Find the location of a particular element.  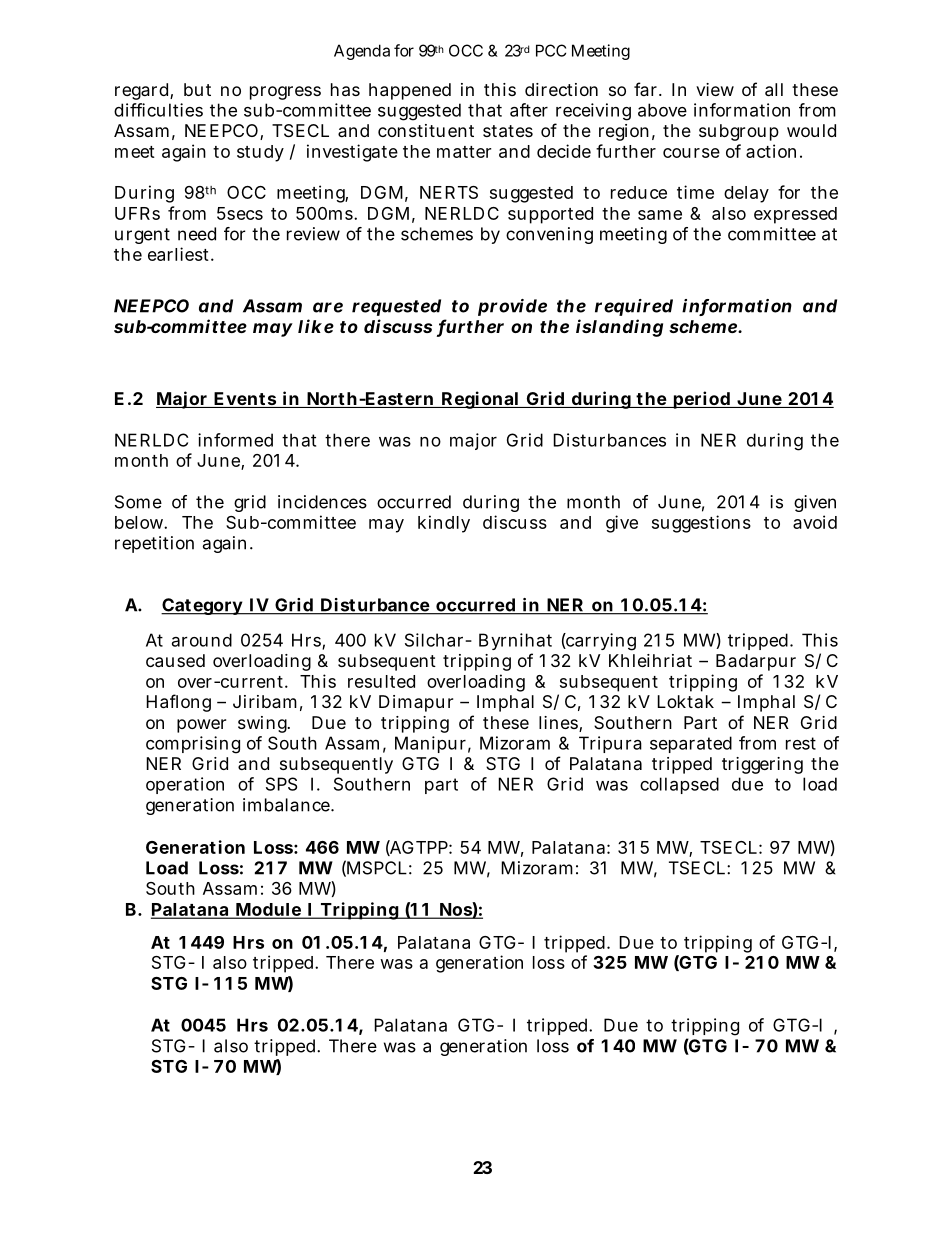

Module is located at coordinates (268, 910).
